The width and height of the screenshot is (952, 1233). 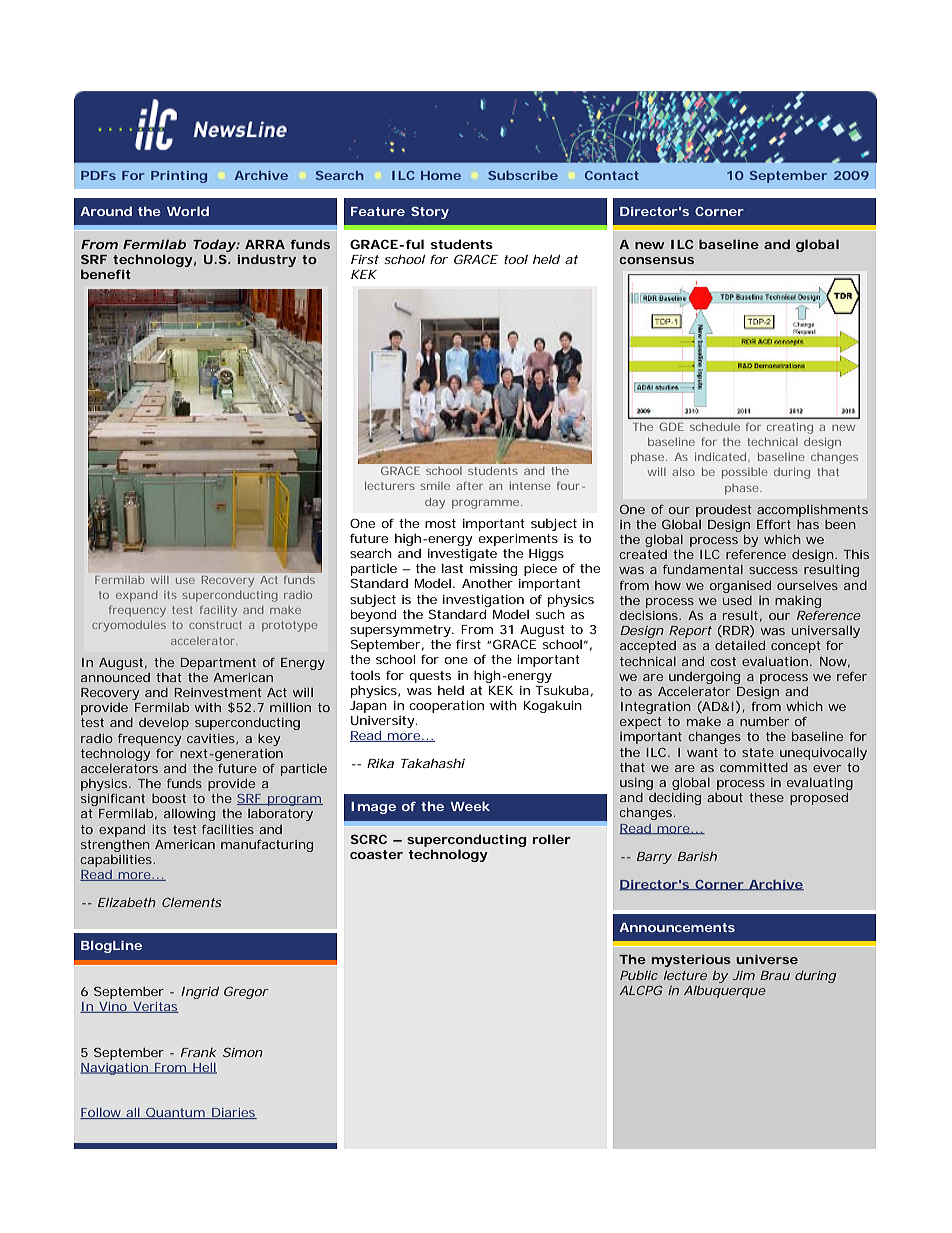 What do you see at coordinates (790, 428) in the screenshot?
I see `creating` at bounding box center [790, 428].
